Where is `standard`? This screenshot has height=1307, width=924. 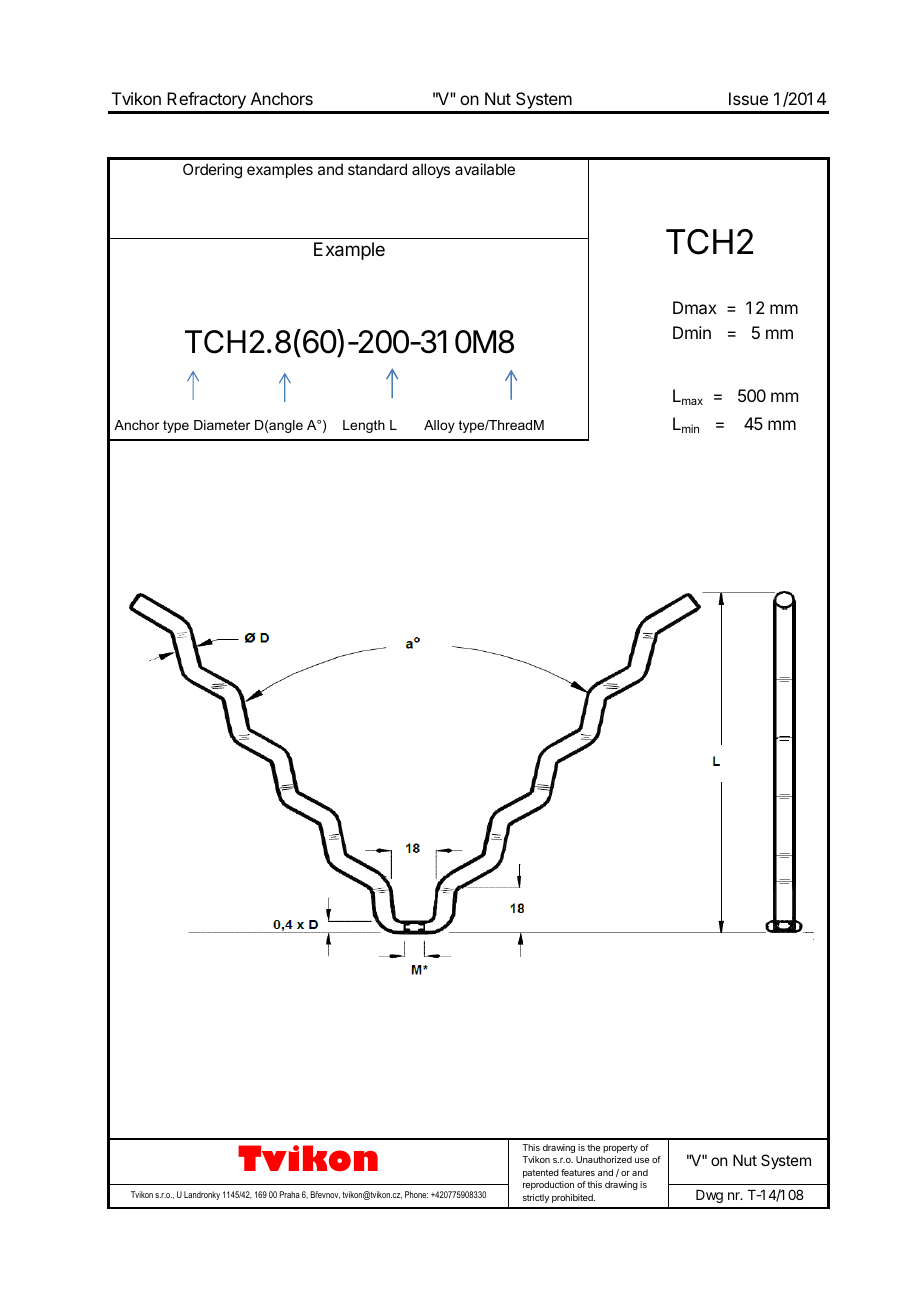
standard is located at coordinates (377, 169).
